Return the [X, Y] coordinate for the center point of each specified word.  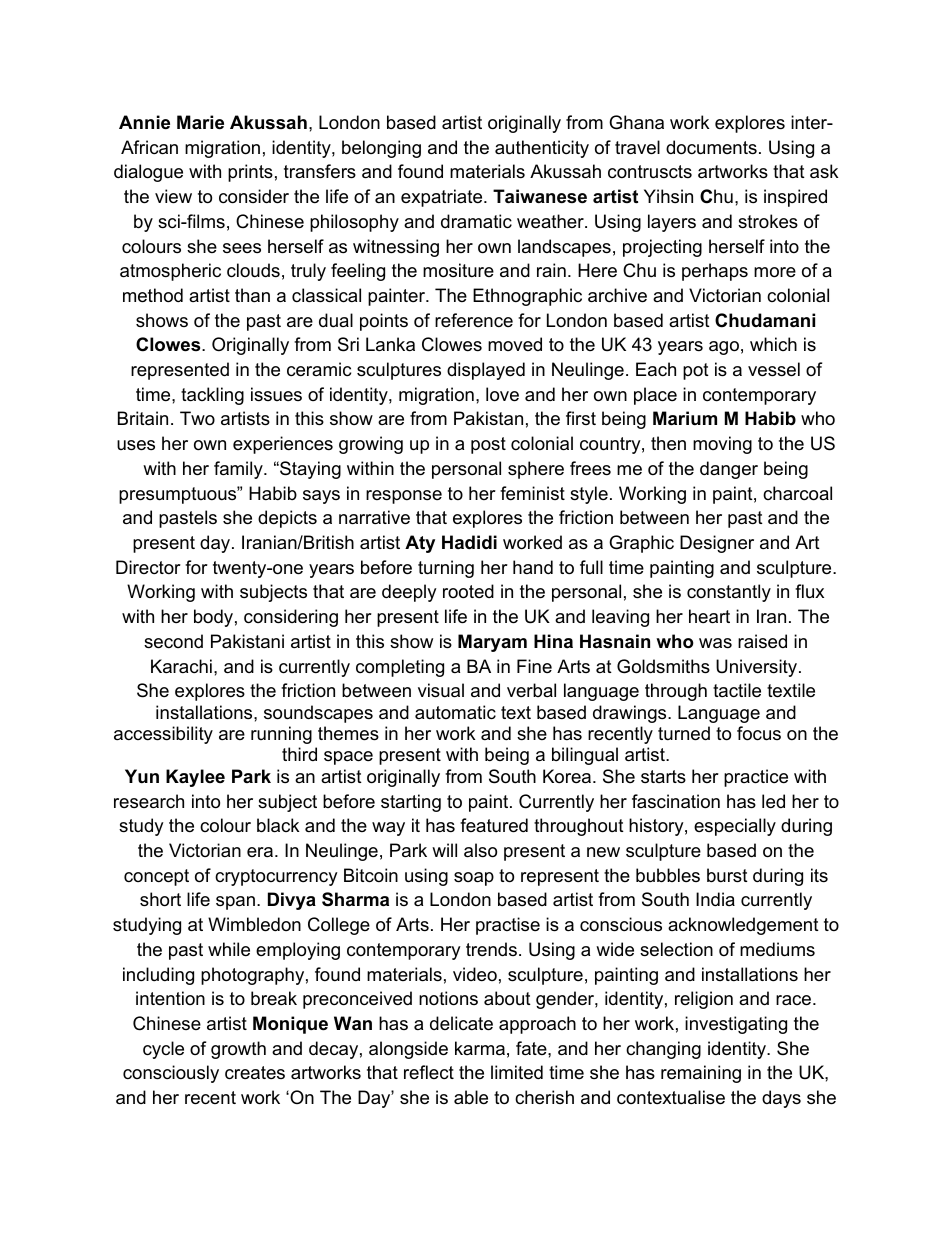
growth [238, 1050]
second [173, 641]
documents [711, 147]
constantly [729, 593]
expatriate [443, 198]
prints [250, 173]
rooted [468, 591]
